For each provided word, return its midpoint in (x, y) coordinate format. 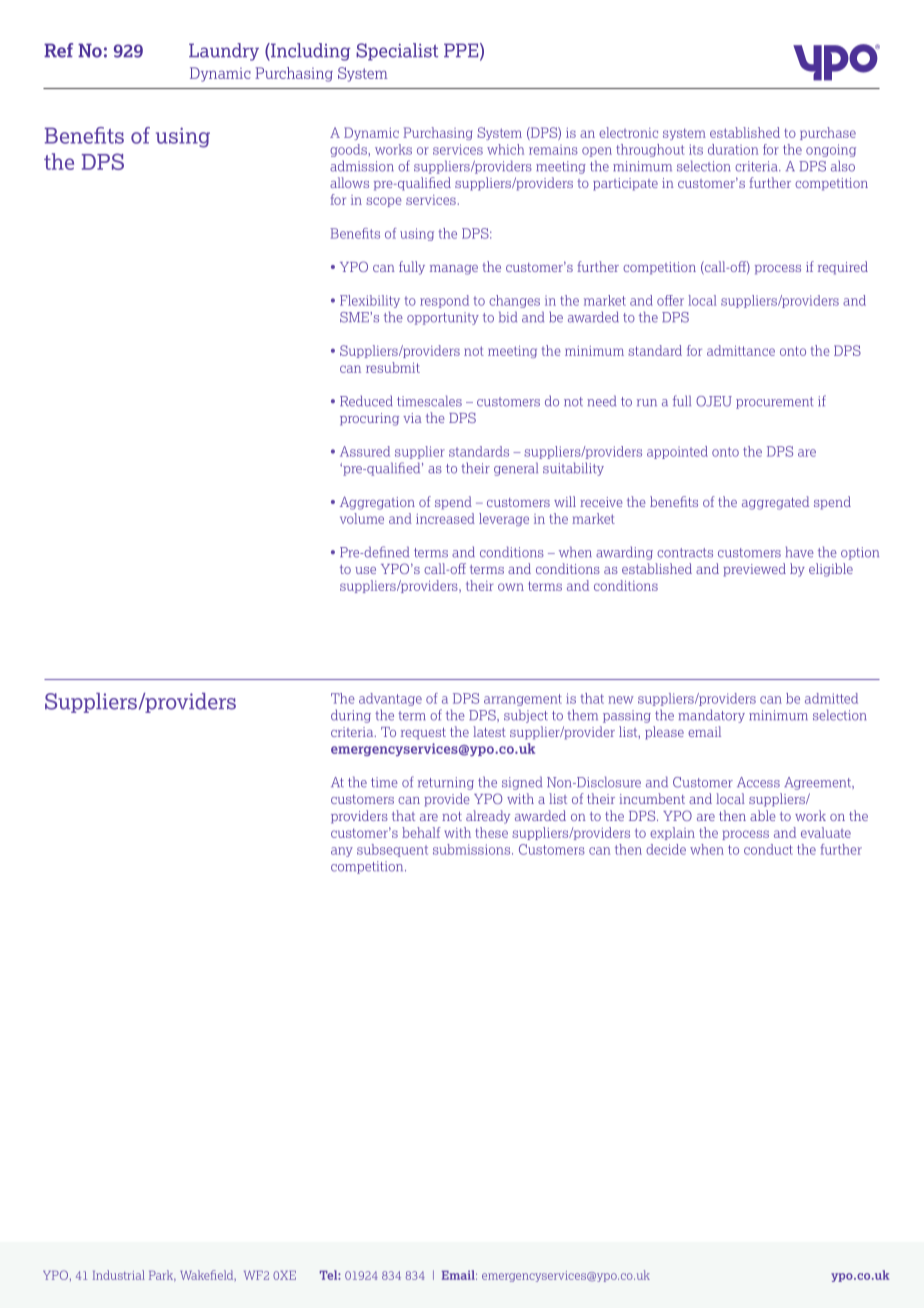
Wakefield (208, 1275)
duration (733, 149)
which (505, 149)
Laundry (224, 52)
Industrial (119, 1275)
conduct (768, 849)
